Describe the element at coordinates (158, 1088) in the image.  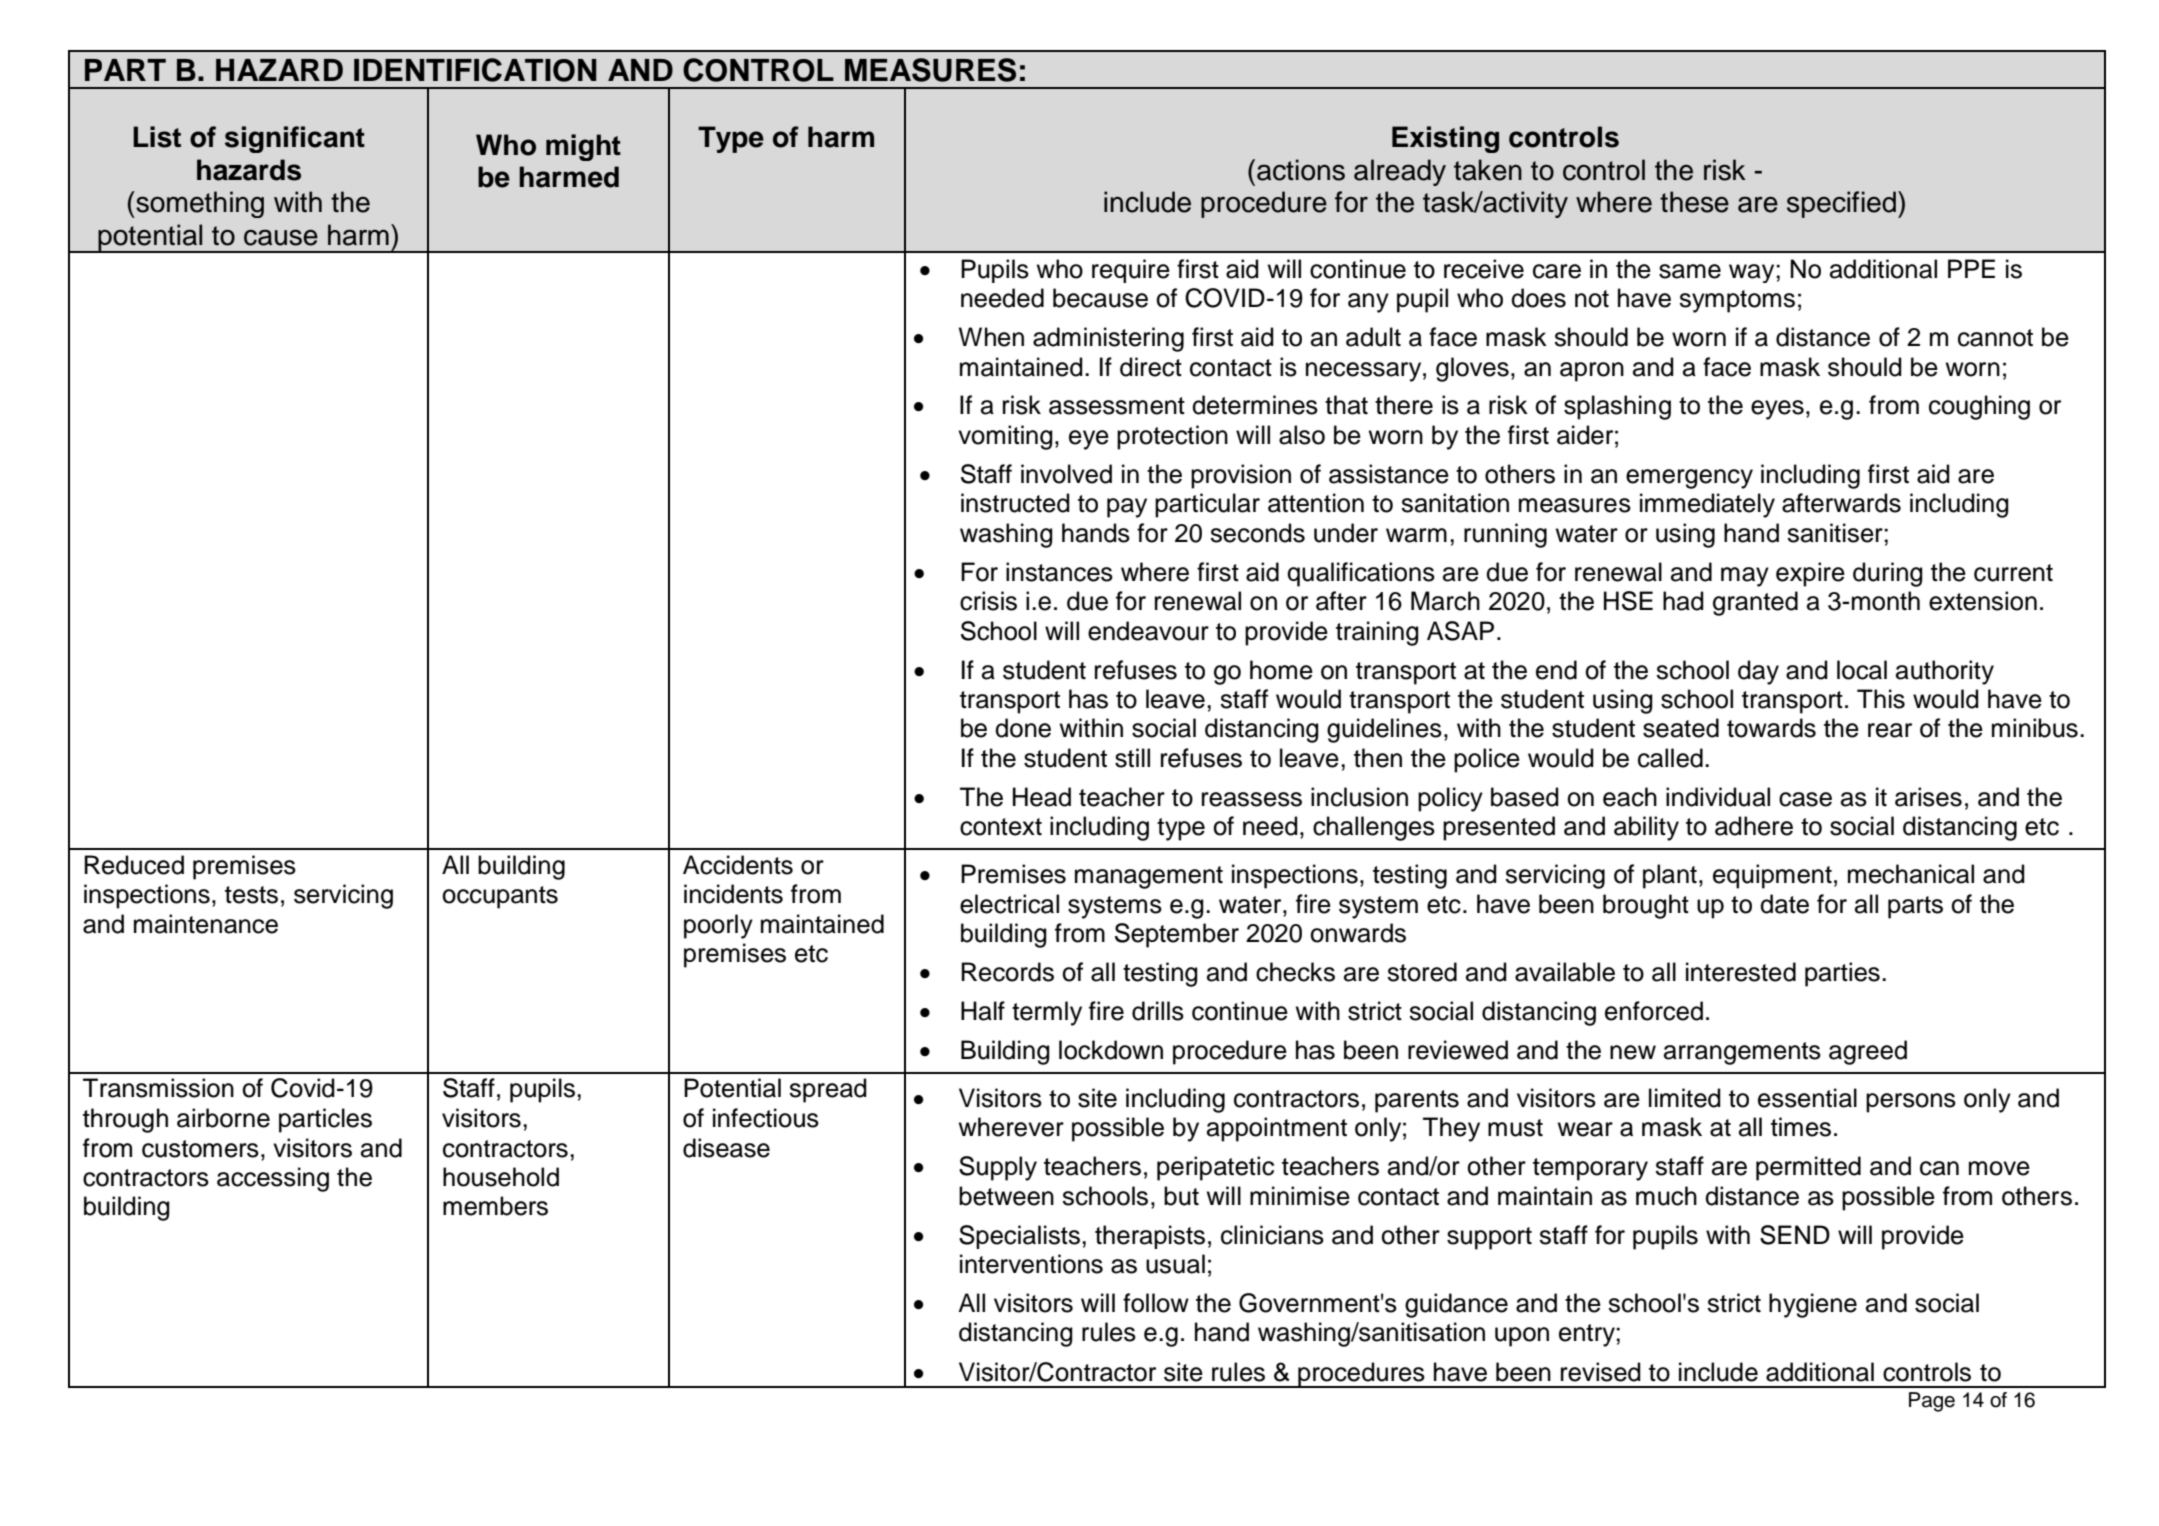
I see `Transmission` at that location.
